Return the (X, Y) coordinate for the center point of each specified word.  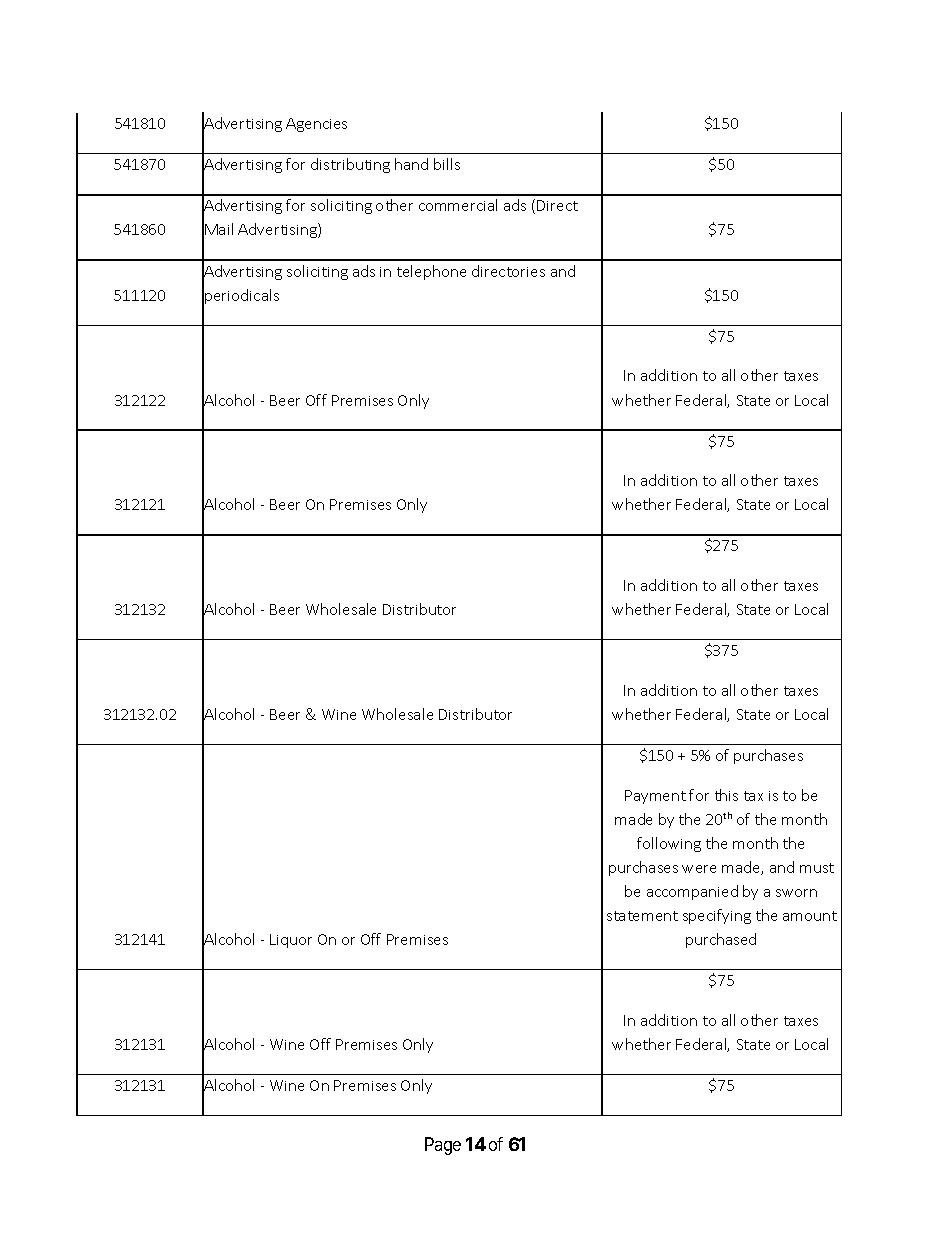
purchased (721, 940)
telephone (431, 272)
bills (447, 164)
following (669, 844)
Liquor (291, 941)
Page (443, 1146)
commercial (458, 205)
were (699, 869)
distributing (350, 165)
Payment (655, 797)
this (726, 795)
